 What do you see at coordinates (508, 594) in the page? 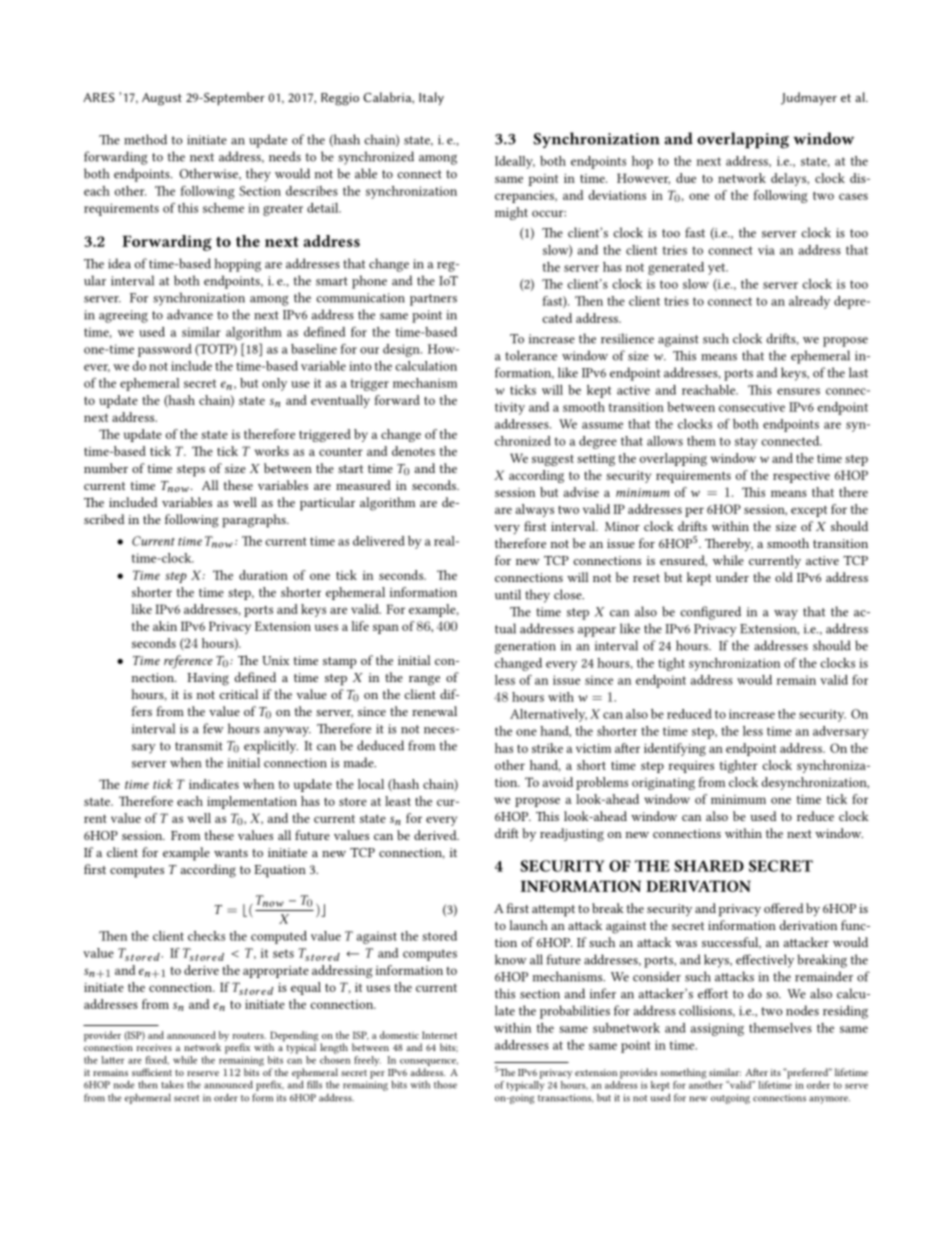
I see `until` at bounding box center [508, 594].
